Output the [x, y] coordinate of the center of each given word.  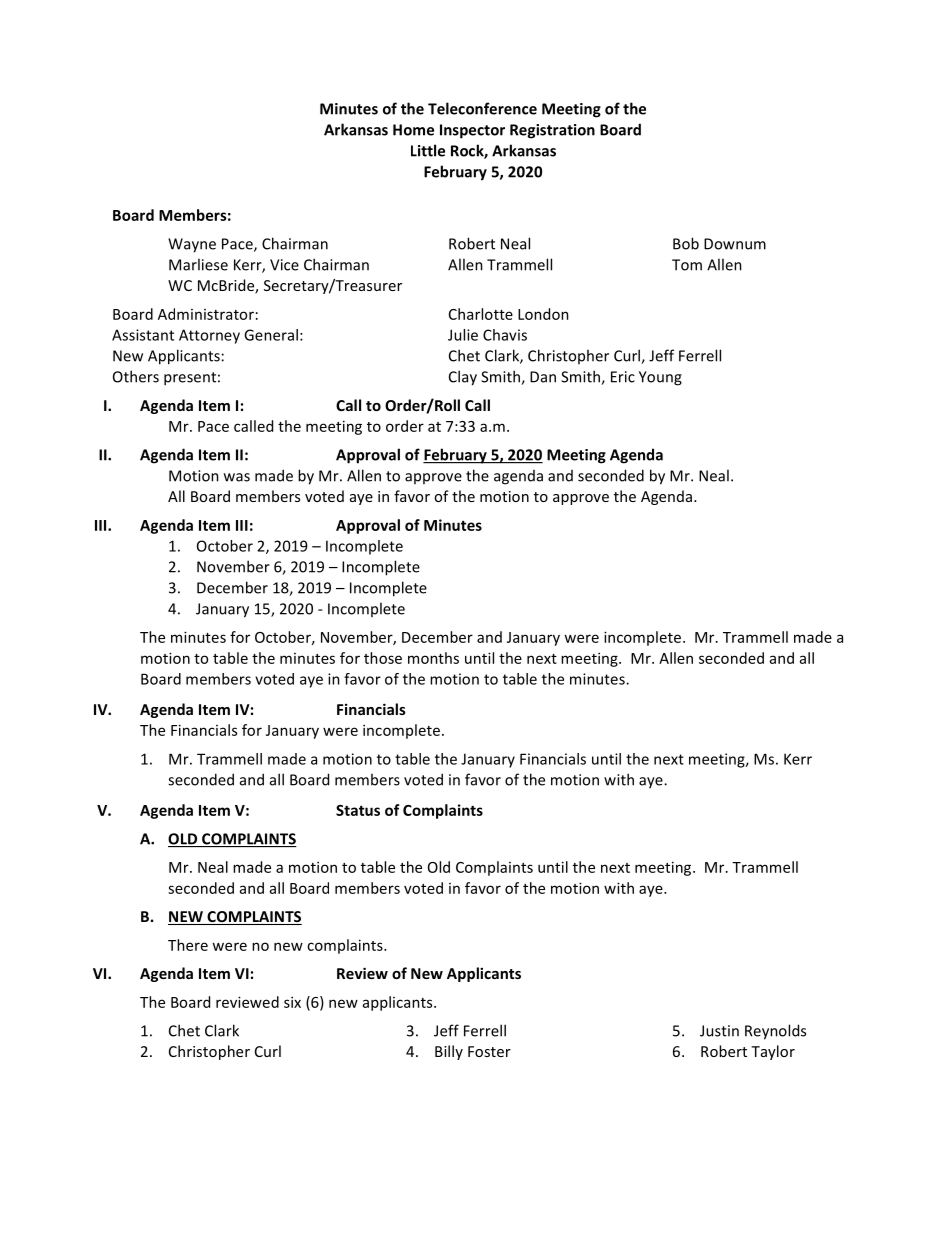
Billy [449, 1052]
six [292, 1002]
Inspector [472, 131]
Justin [719, 1031]
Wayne [192, 245]
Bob [686, 243]
